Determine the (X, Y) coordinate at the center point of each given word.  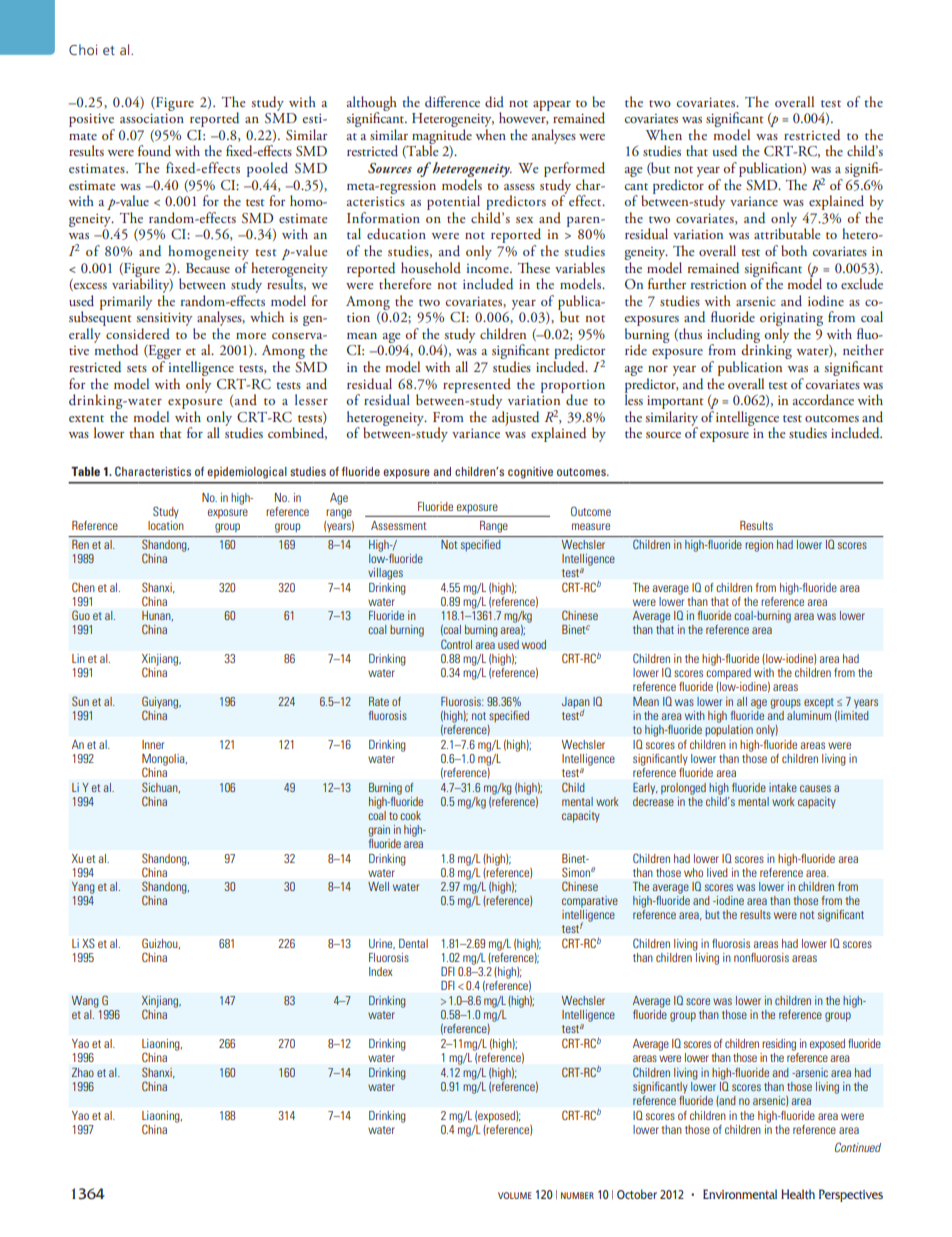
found (154, 150)
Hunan (157, 616)
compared (728, 674)
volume (515, 1195)
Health (798, 1194)
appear (552, 106)
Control (456, 644)
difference (452, 101)
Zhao (83, 1072)
